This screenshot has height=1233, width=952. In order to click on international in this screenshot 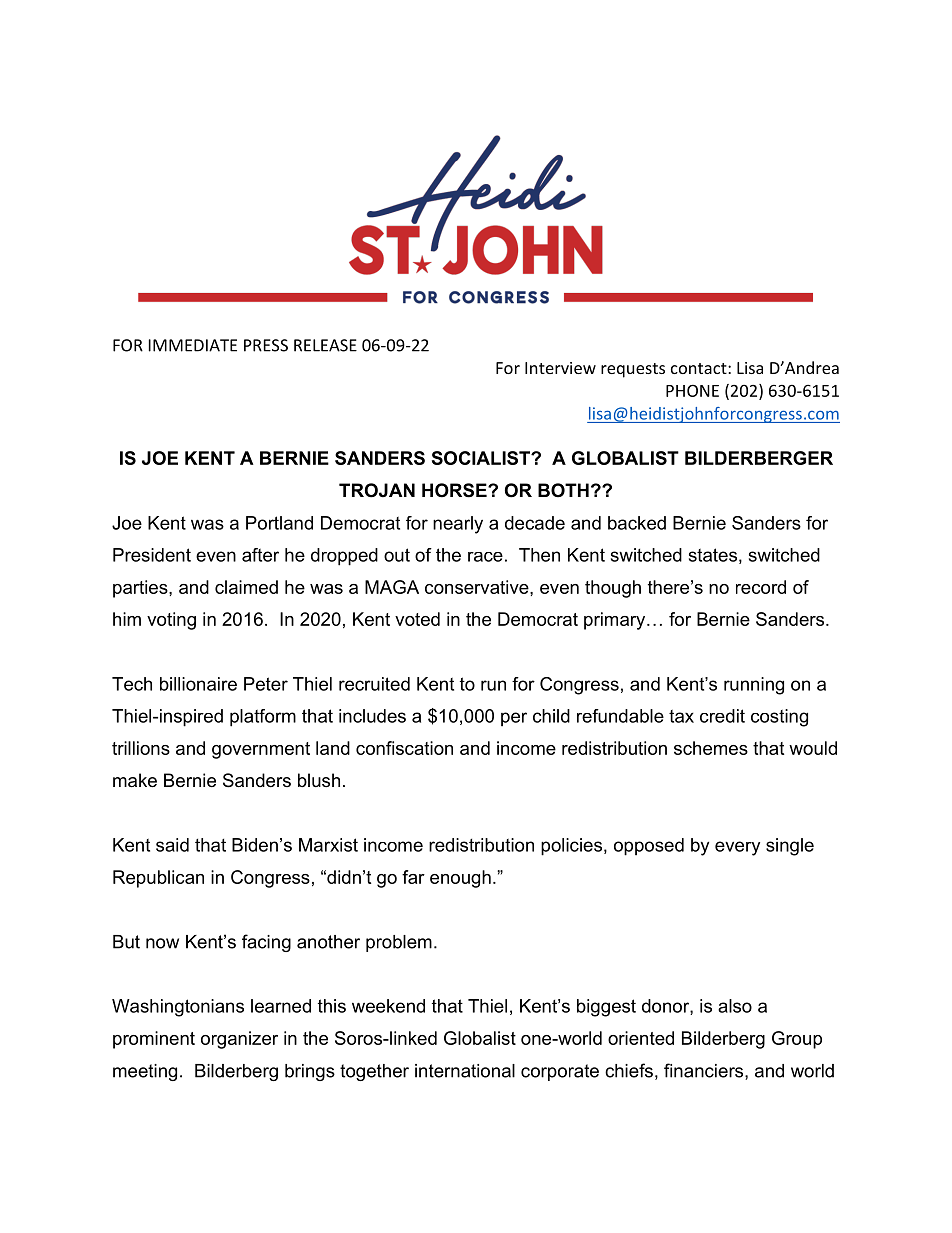, I will do `click(465, 1071)`.
